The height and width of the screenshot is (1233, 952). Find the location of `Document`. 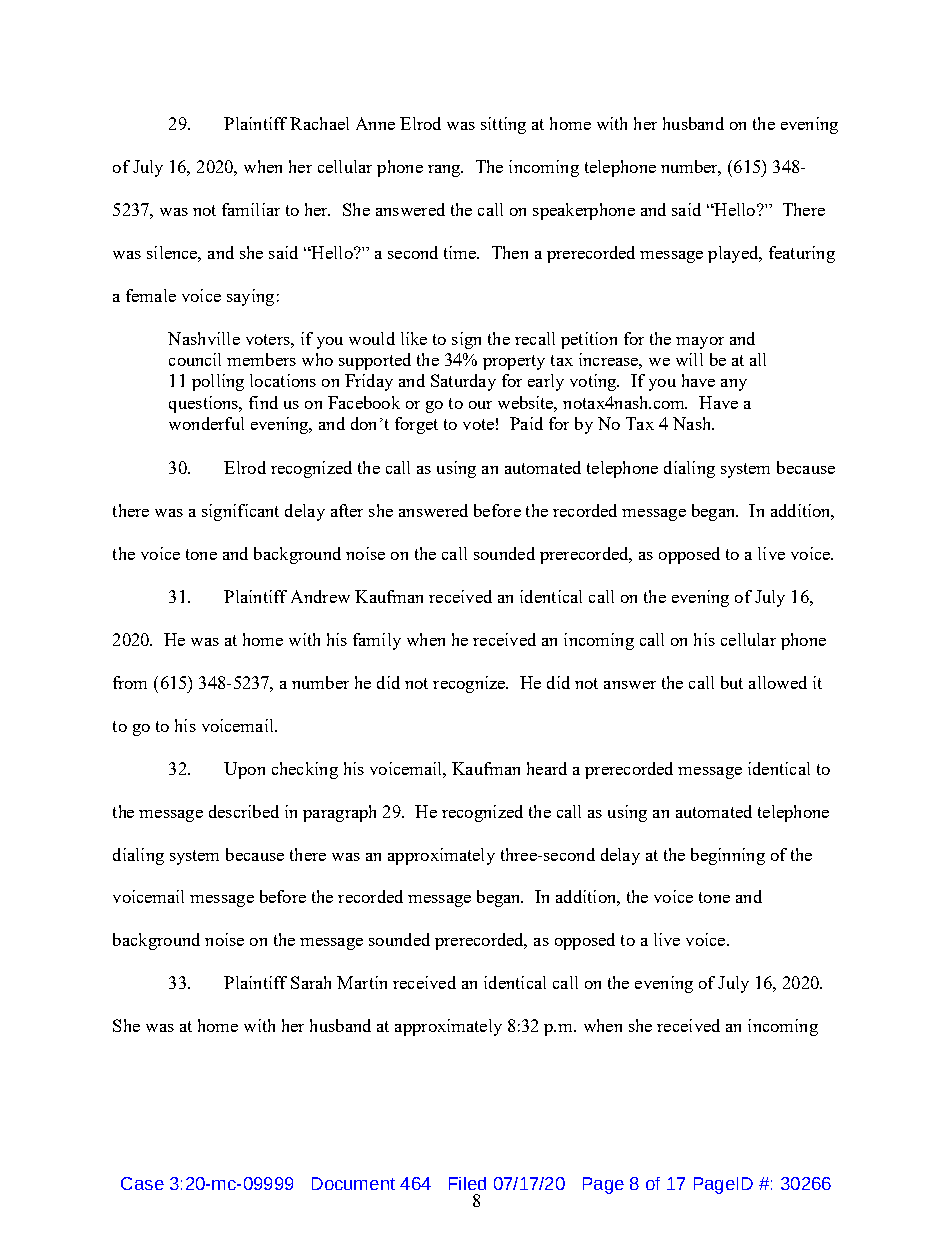

Document is located at coordinates (353, 1183).
